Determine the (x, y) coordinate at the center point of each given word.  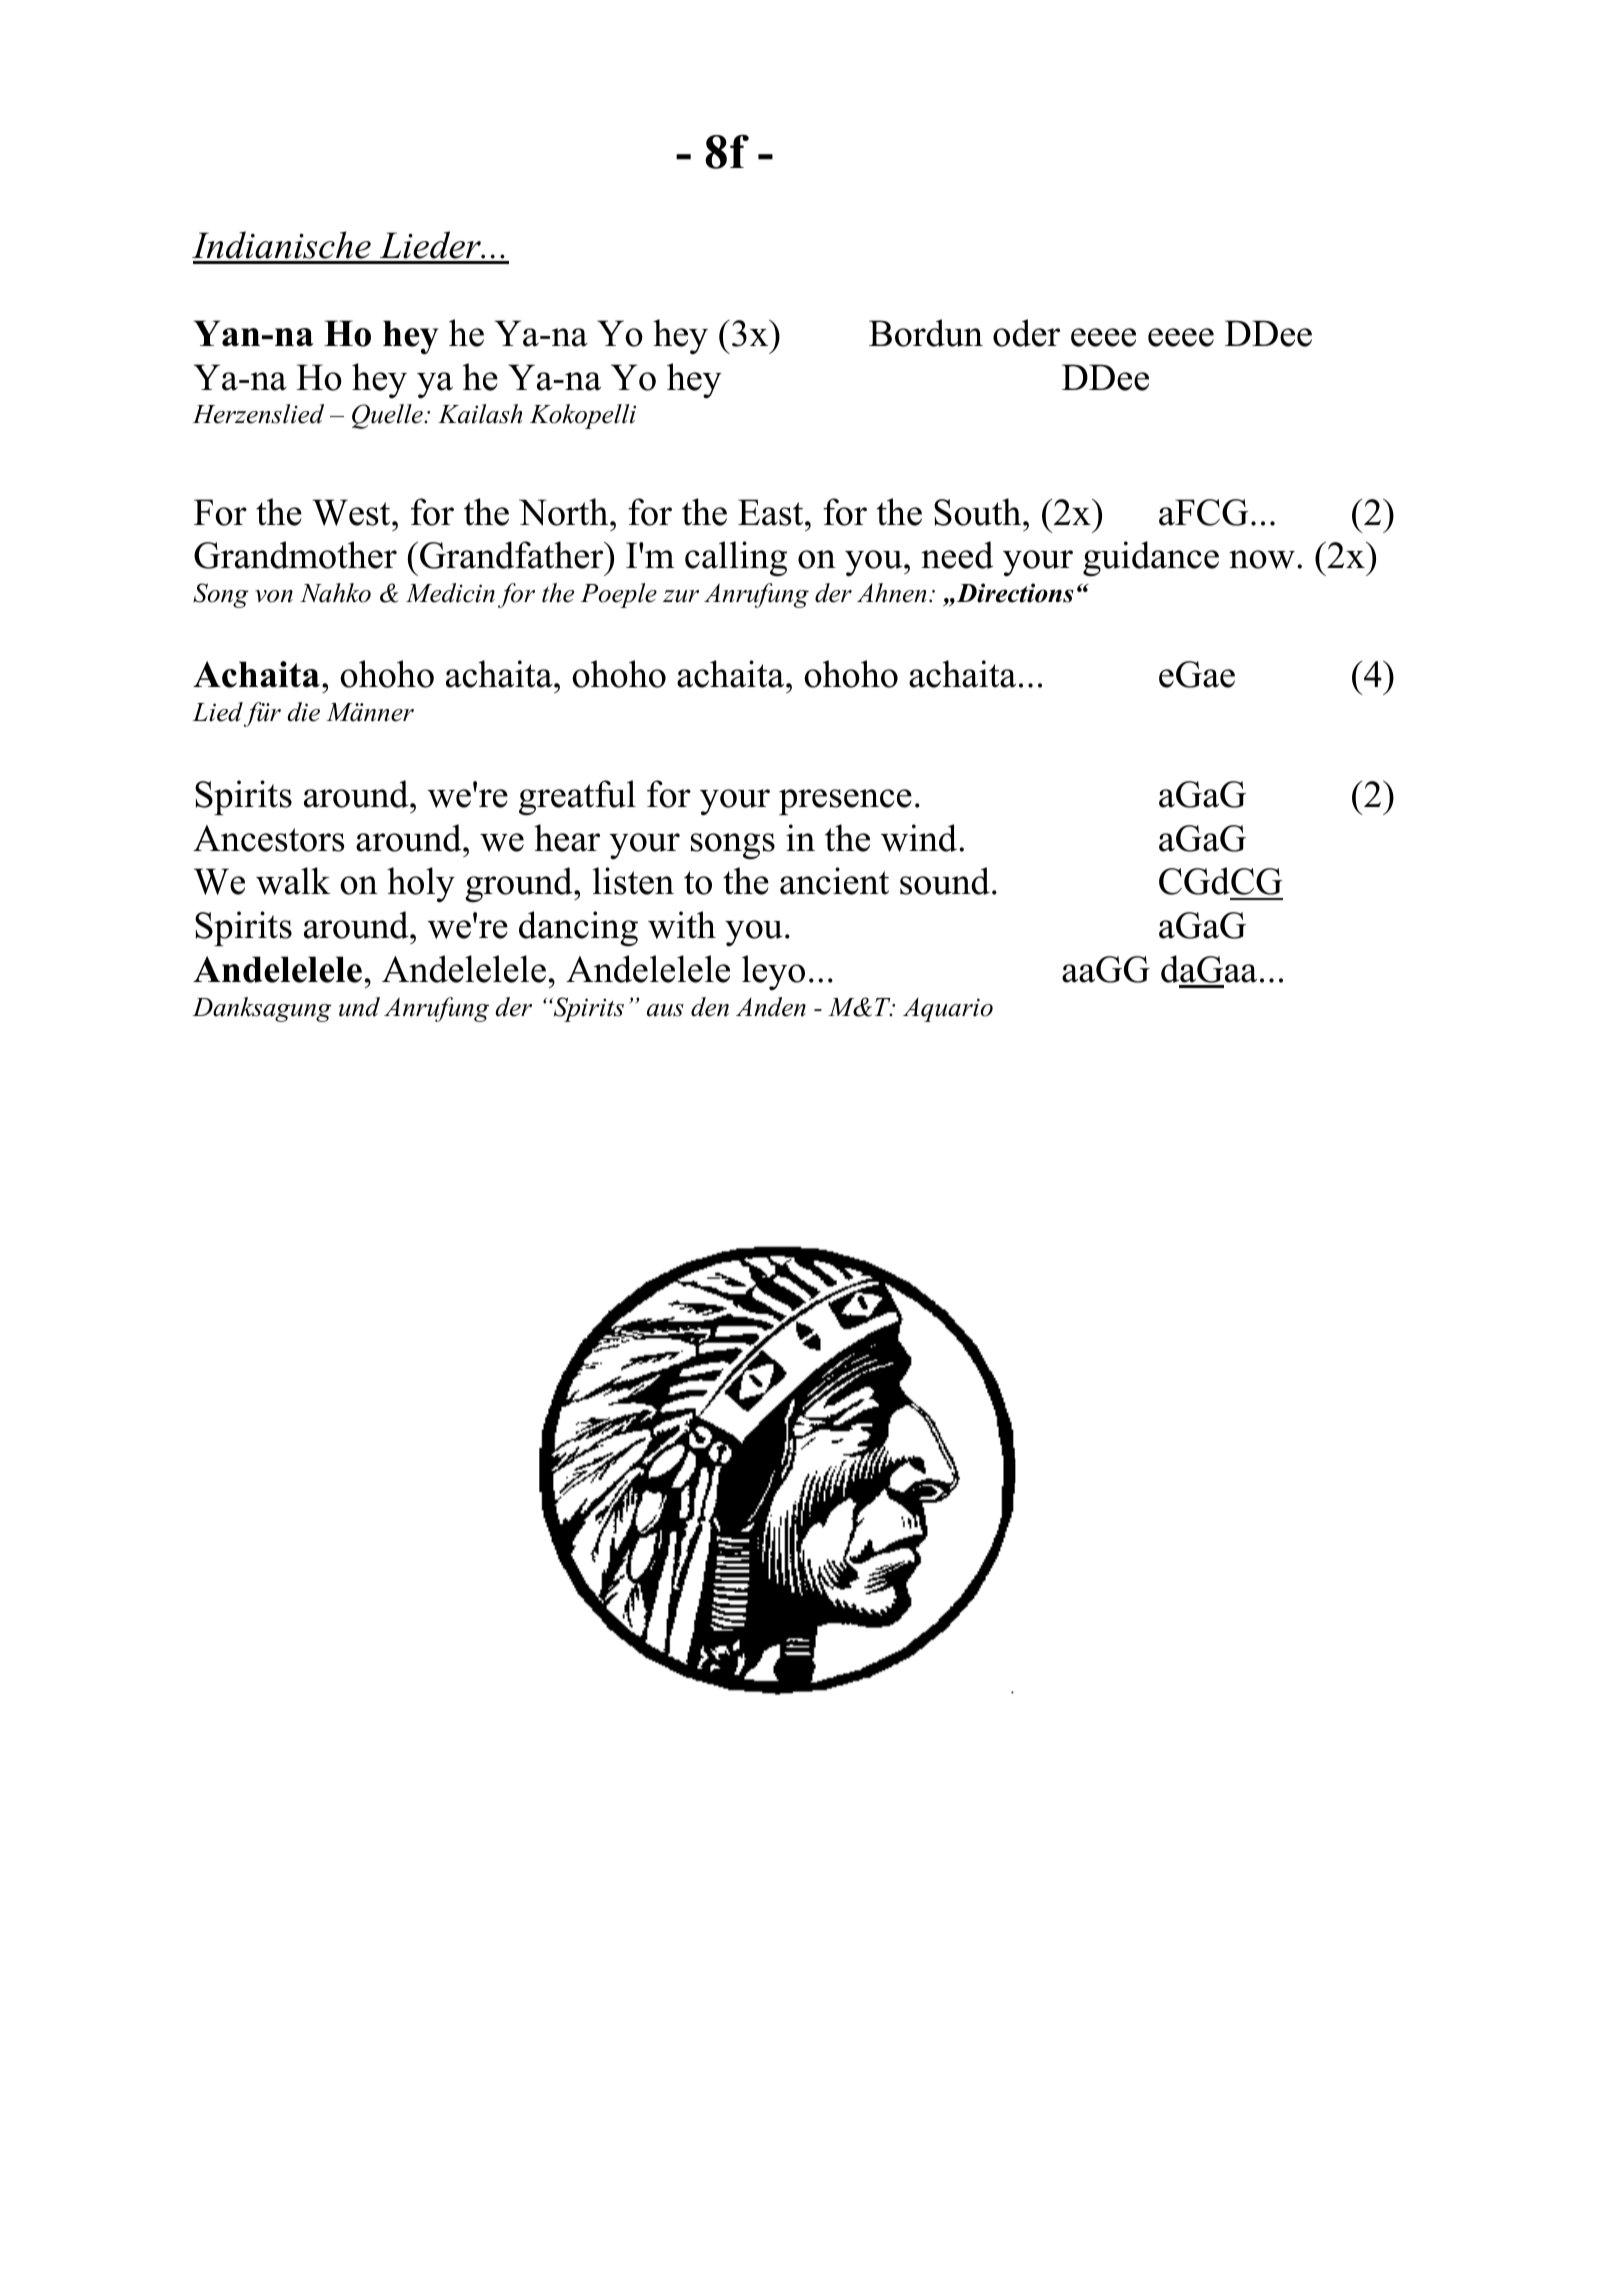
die (303, 712)
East (772, 512)
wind (920, 838)
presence (845, 802)
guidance (1151, 559)
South (979, 512)
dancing (578, 929)
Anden (771, 1007)
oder (1026, 333)
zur (681, 596)
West (352, 512)
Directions (1014, 593)
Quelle (388, 416)
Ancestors (269, 838)
